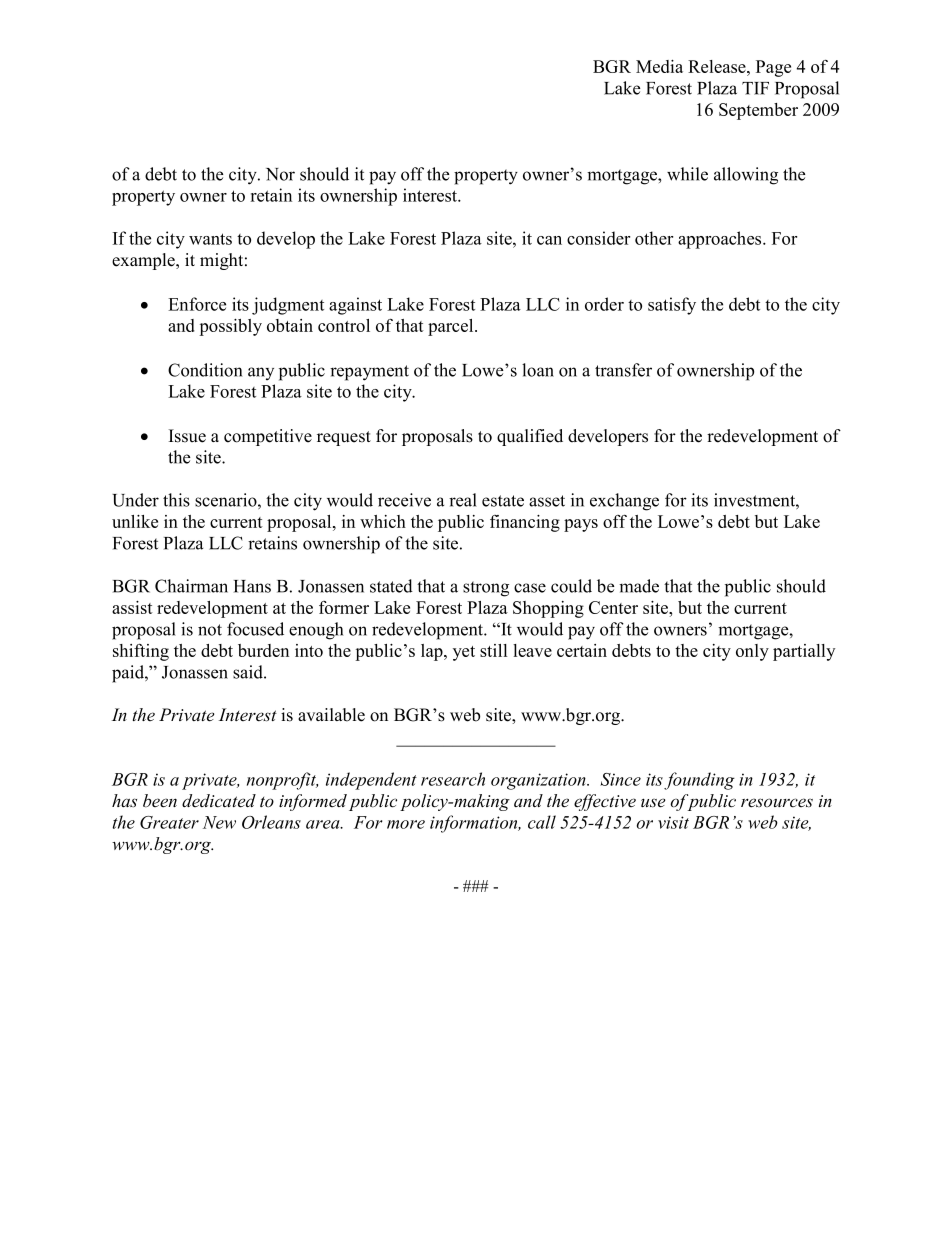 Image resolution: width=952 pixels, height=1233 pixels. Describe the element at coordinates (530, 437) in the screenshot. I see `qualified` at that location.
